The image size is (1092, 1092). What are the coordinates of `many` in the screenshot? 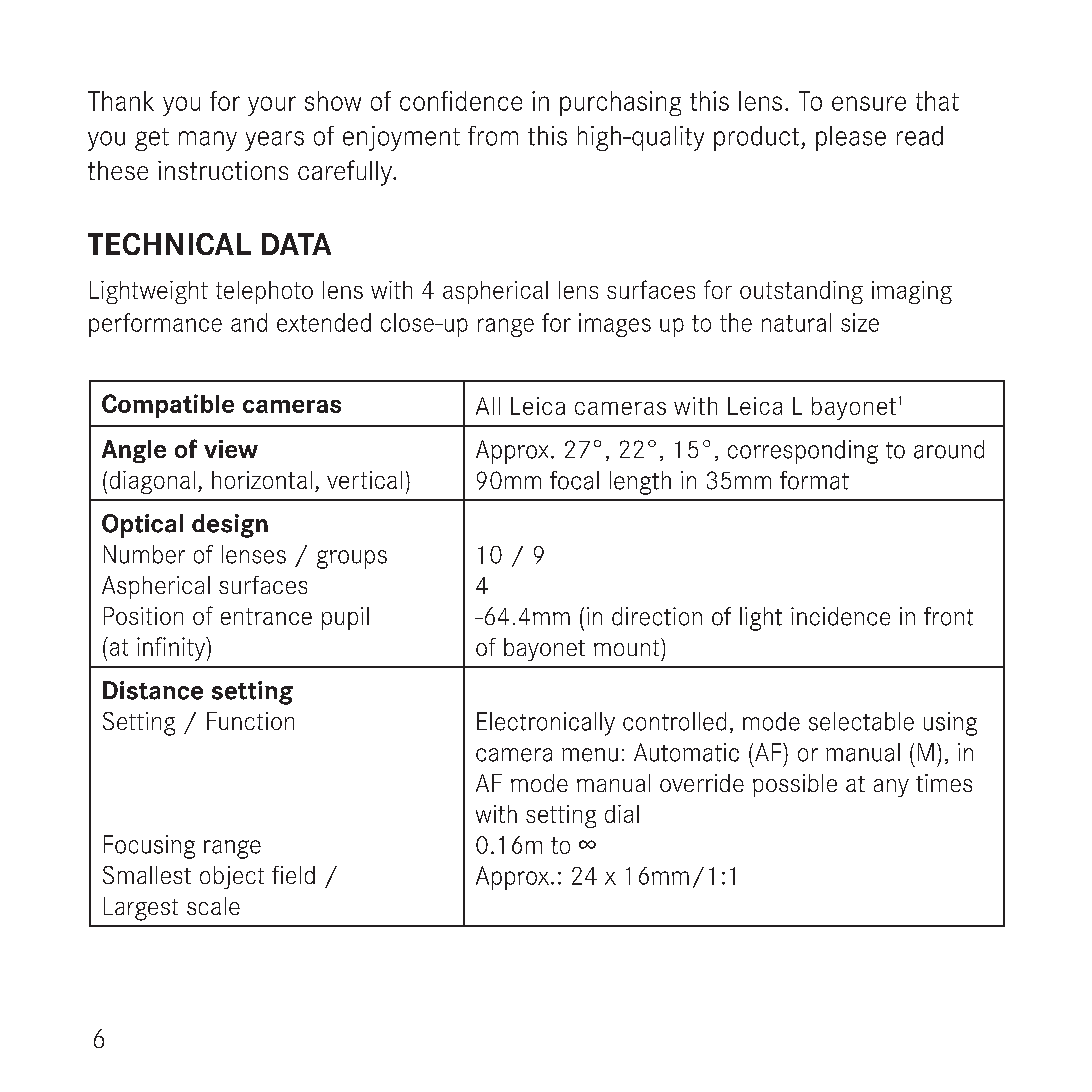 It's located at (208, 141).
